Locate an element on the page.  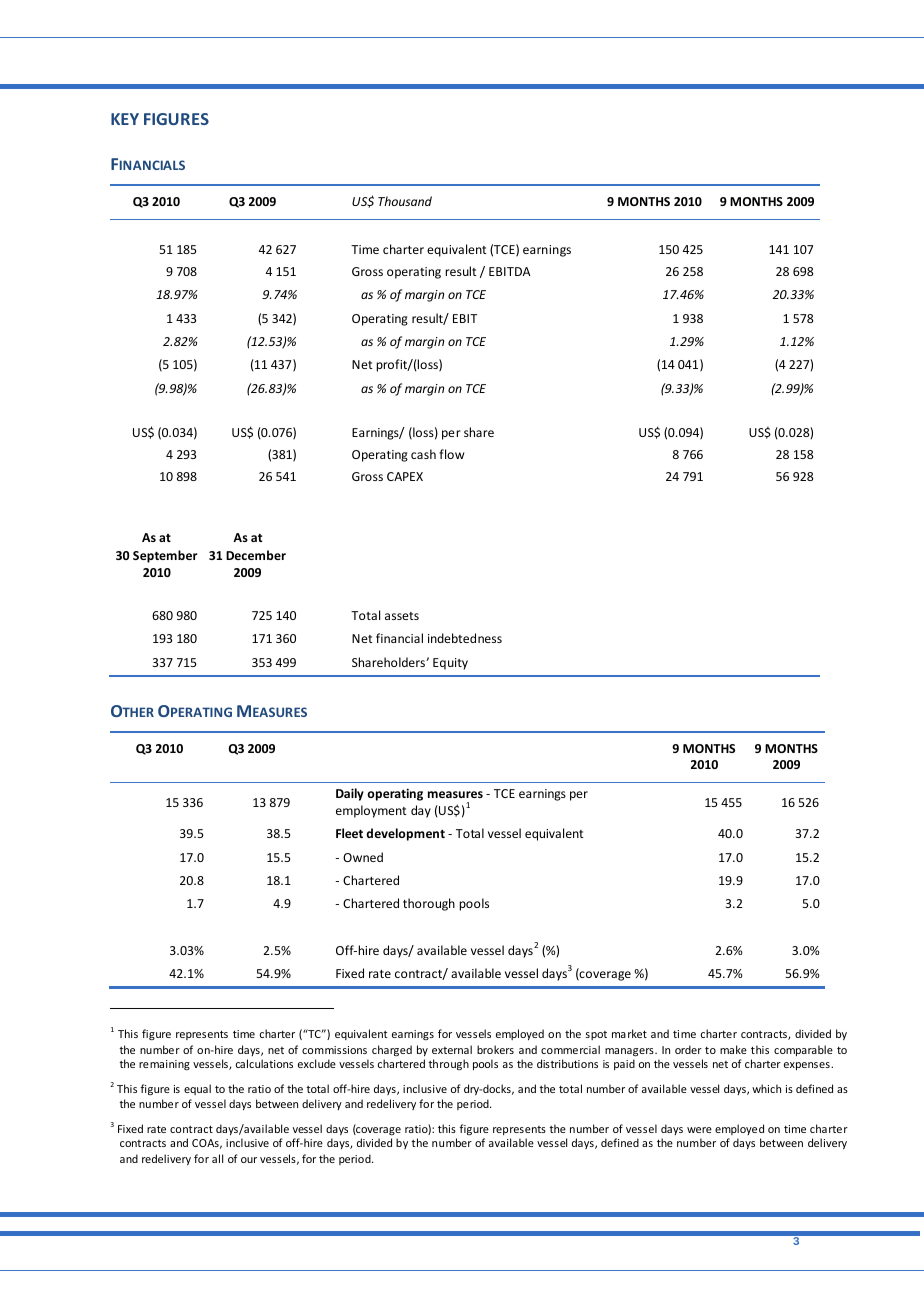
through is located at coordinates (448, 1064).
